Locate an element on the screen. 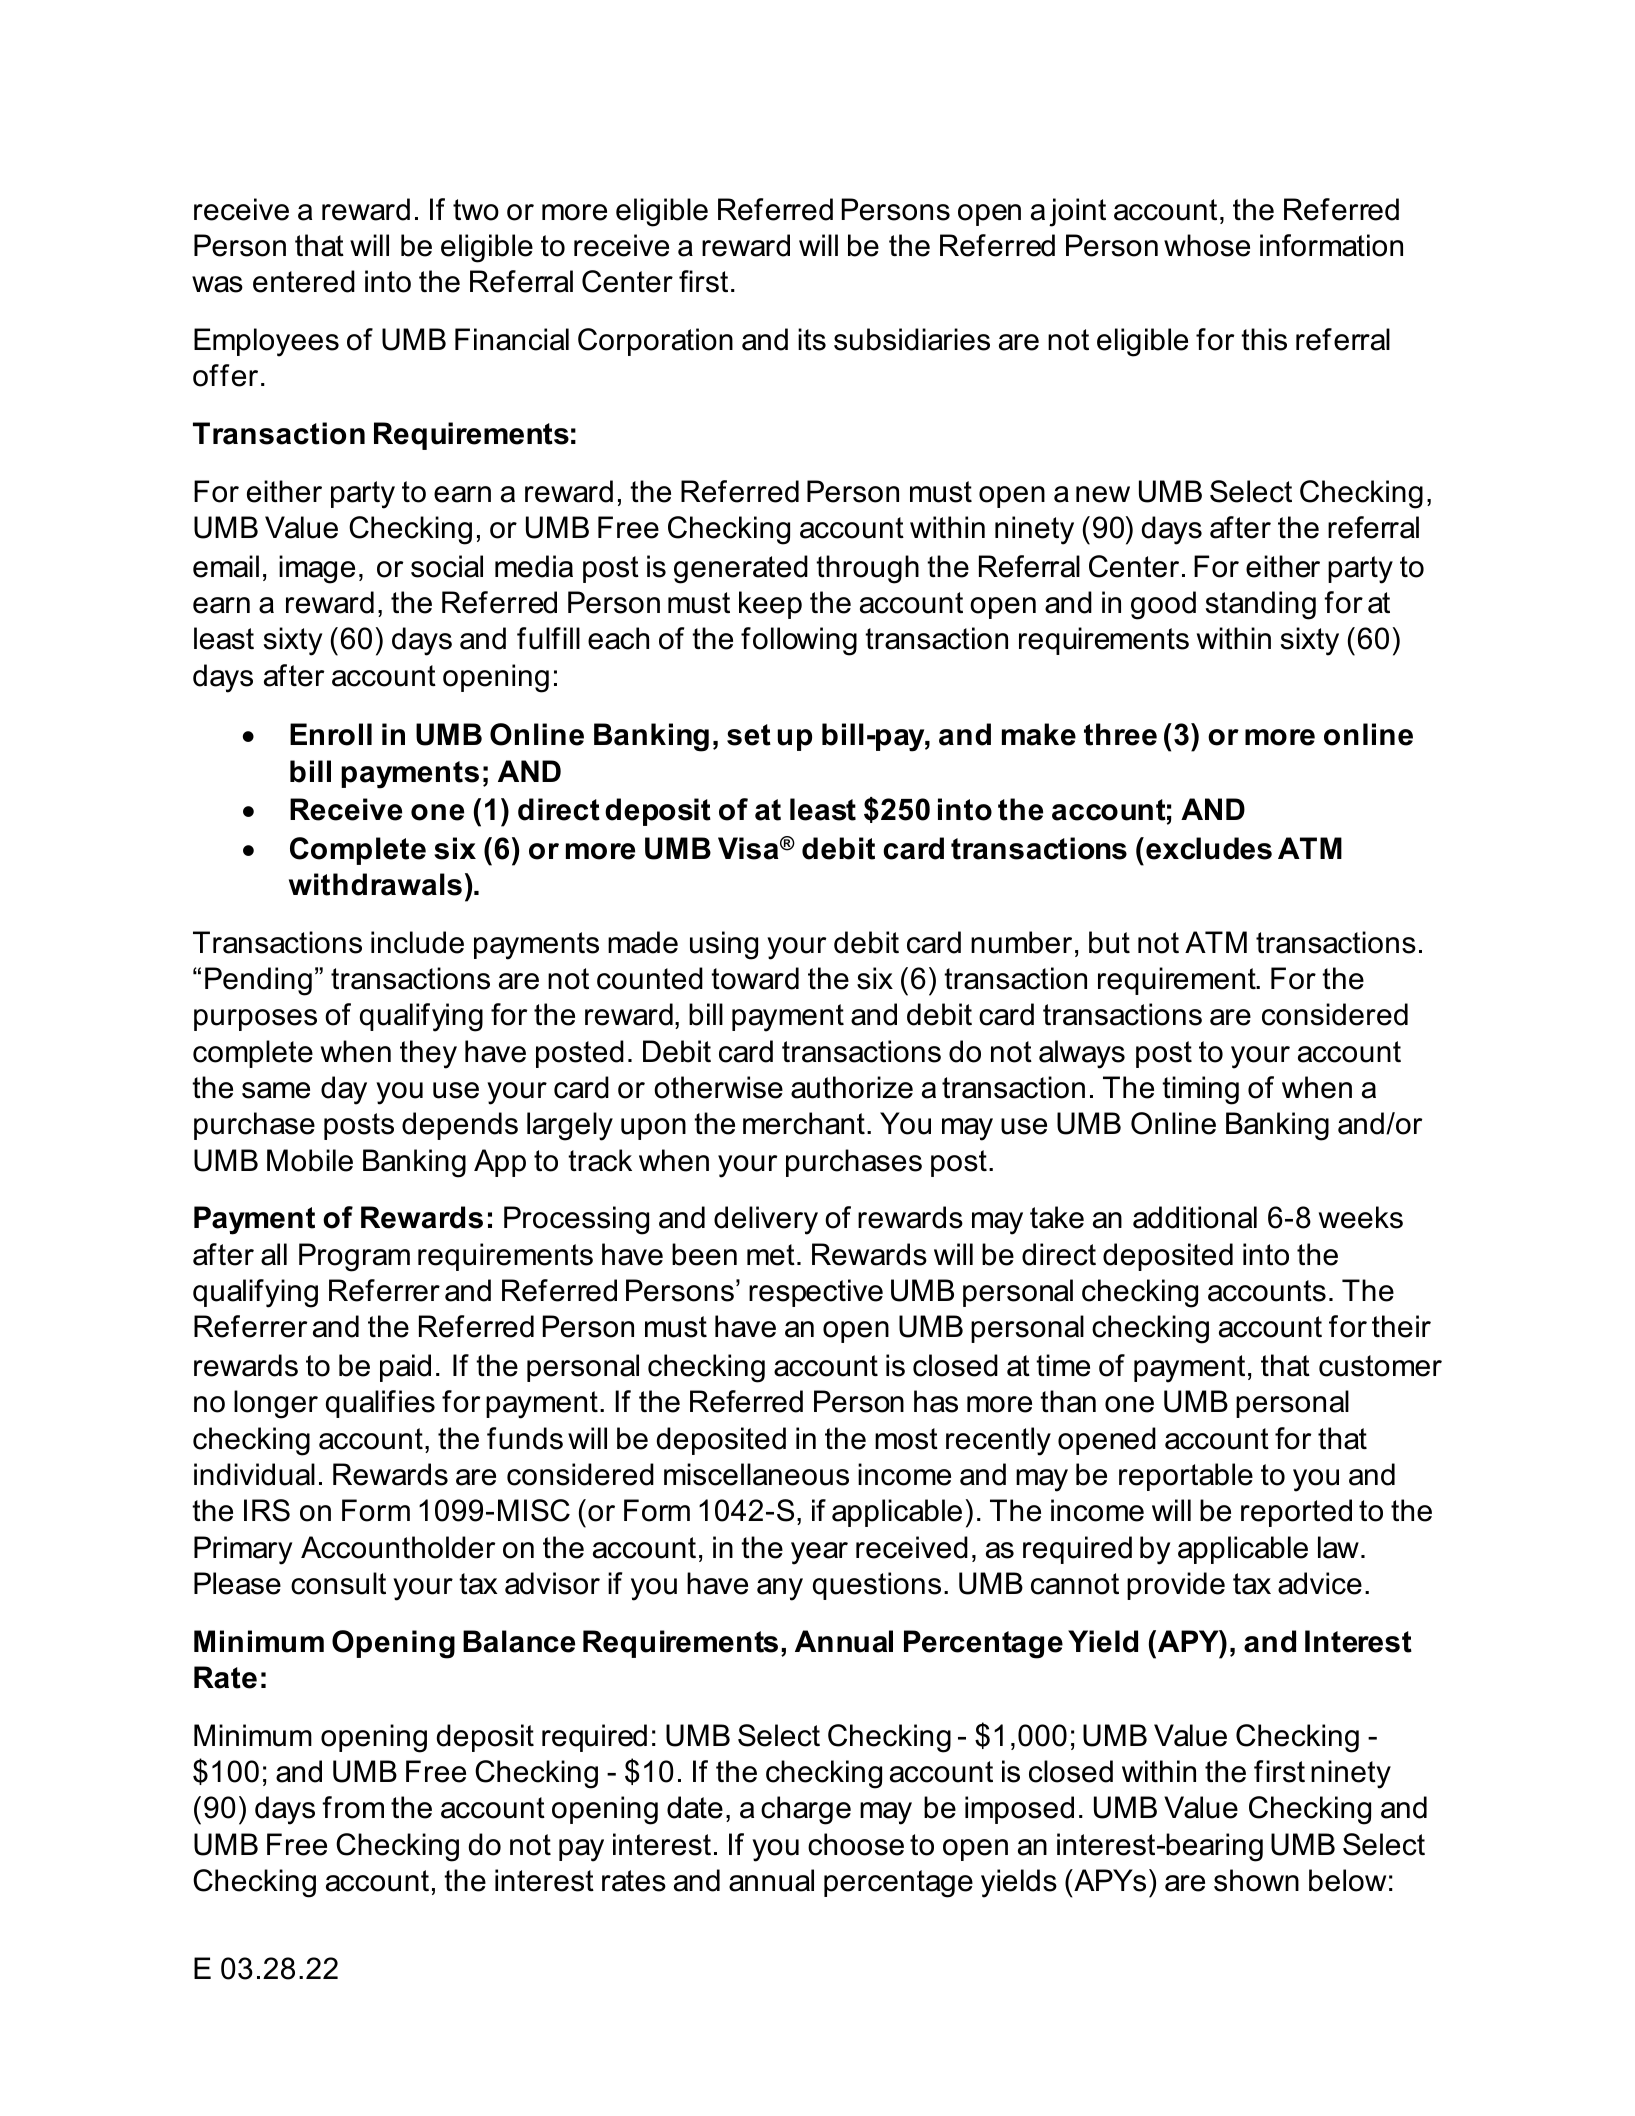 Image resolution: width=1635 pixels, height=2116 pixels. entered is located at coordinates (304, 281).
